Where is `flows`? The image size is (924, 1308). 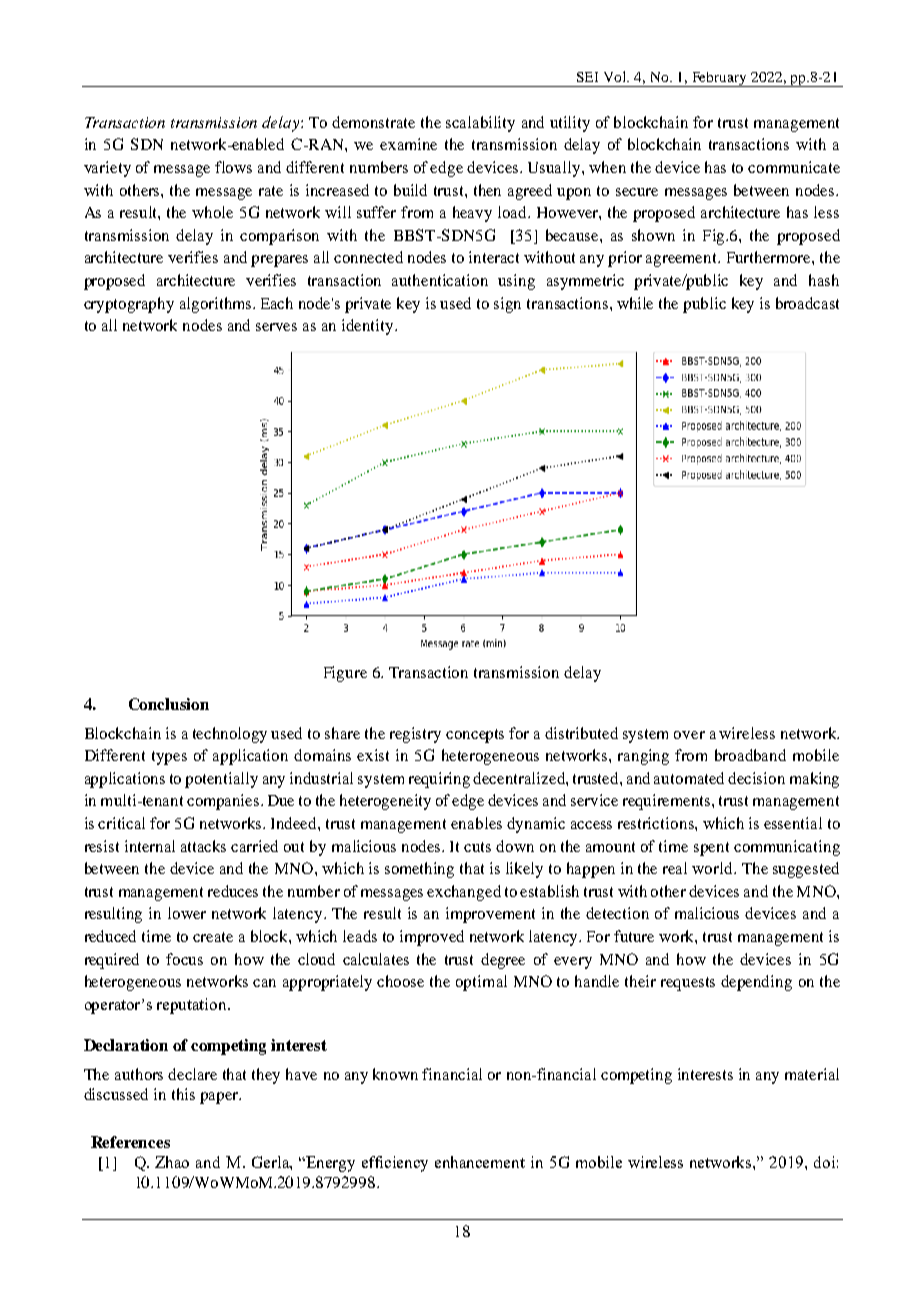 flows is located at coordinates (233, 167).
